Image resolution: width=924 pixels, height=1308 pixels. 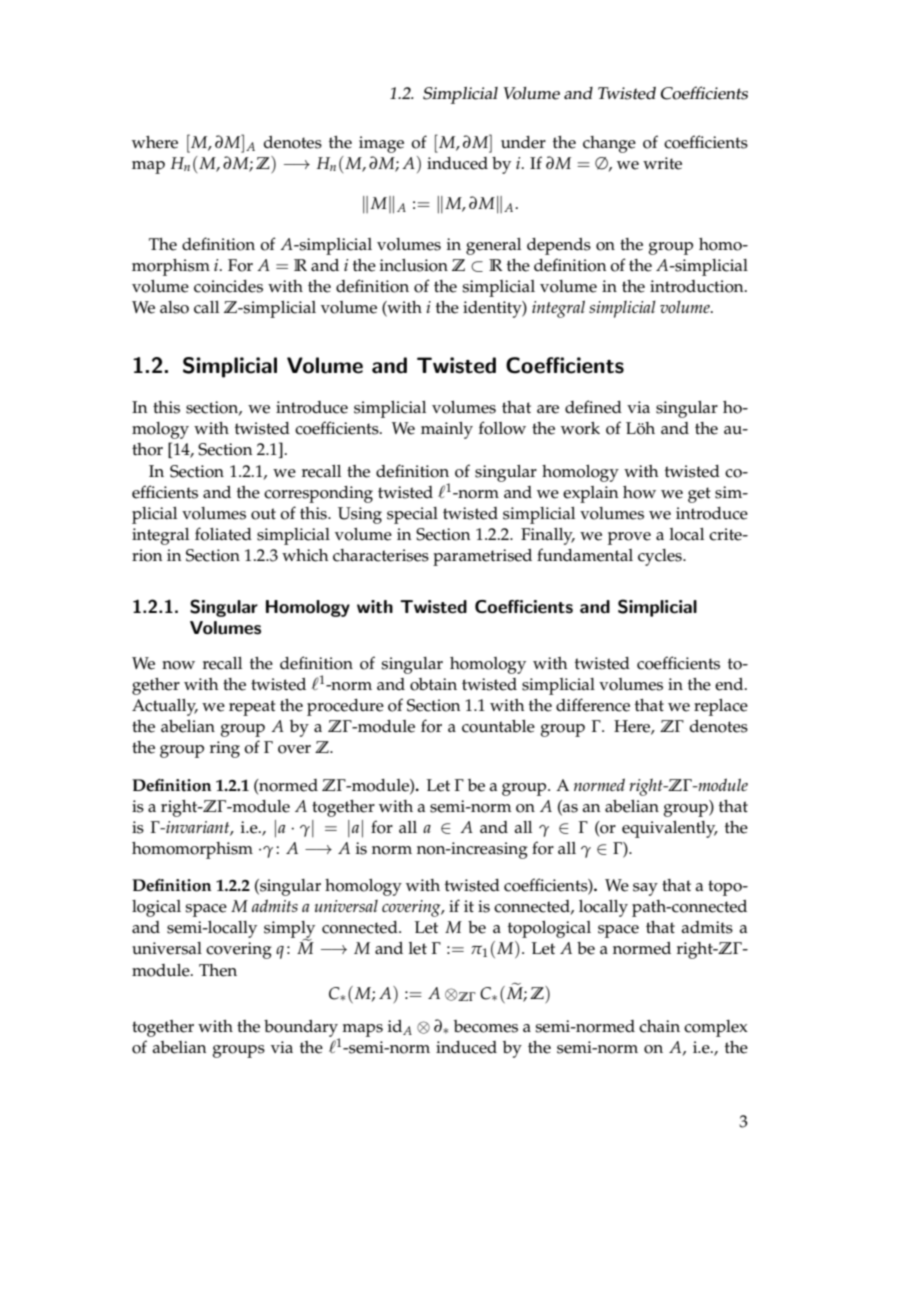 What do you see at coordinates (662, 163) in the page?
I see `write` at bounding box center [662, 163].
